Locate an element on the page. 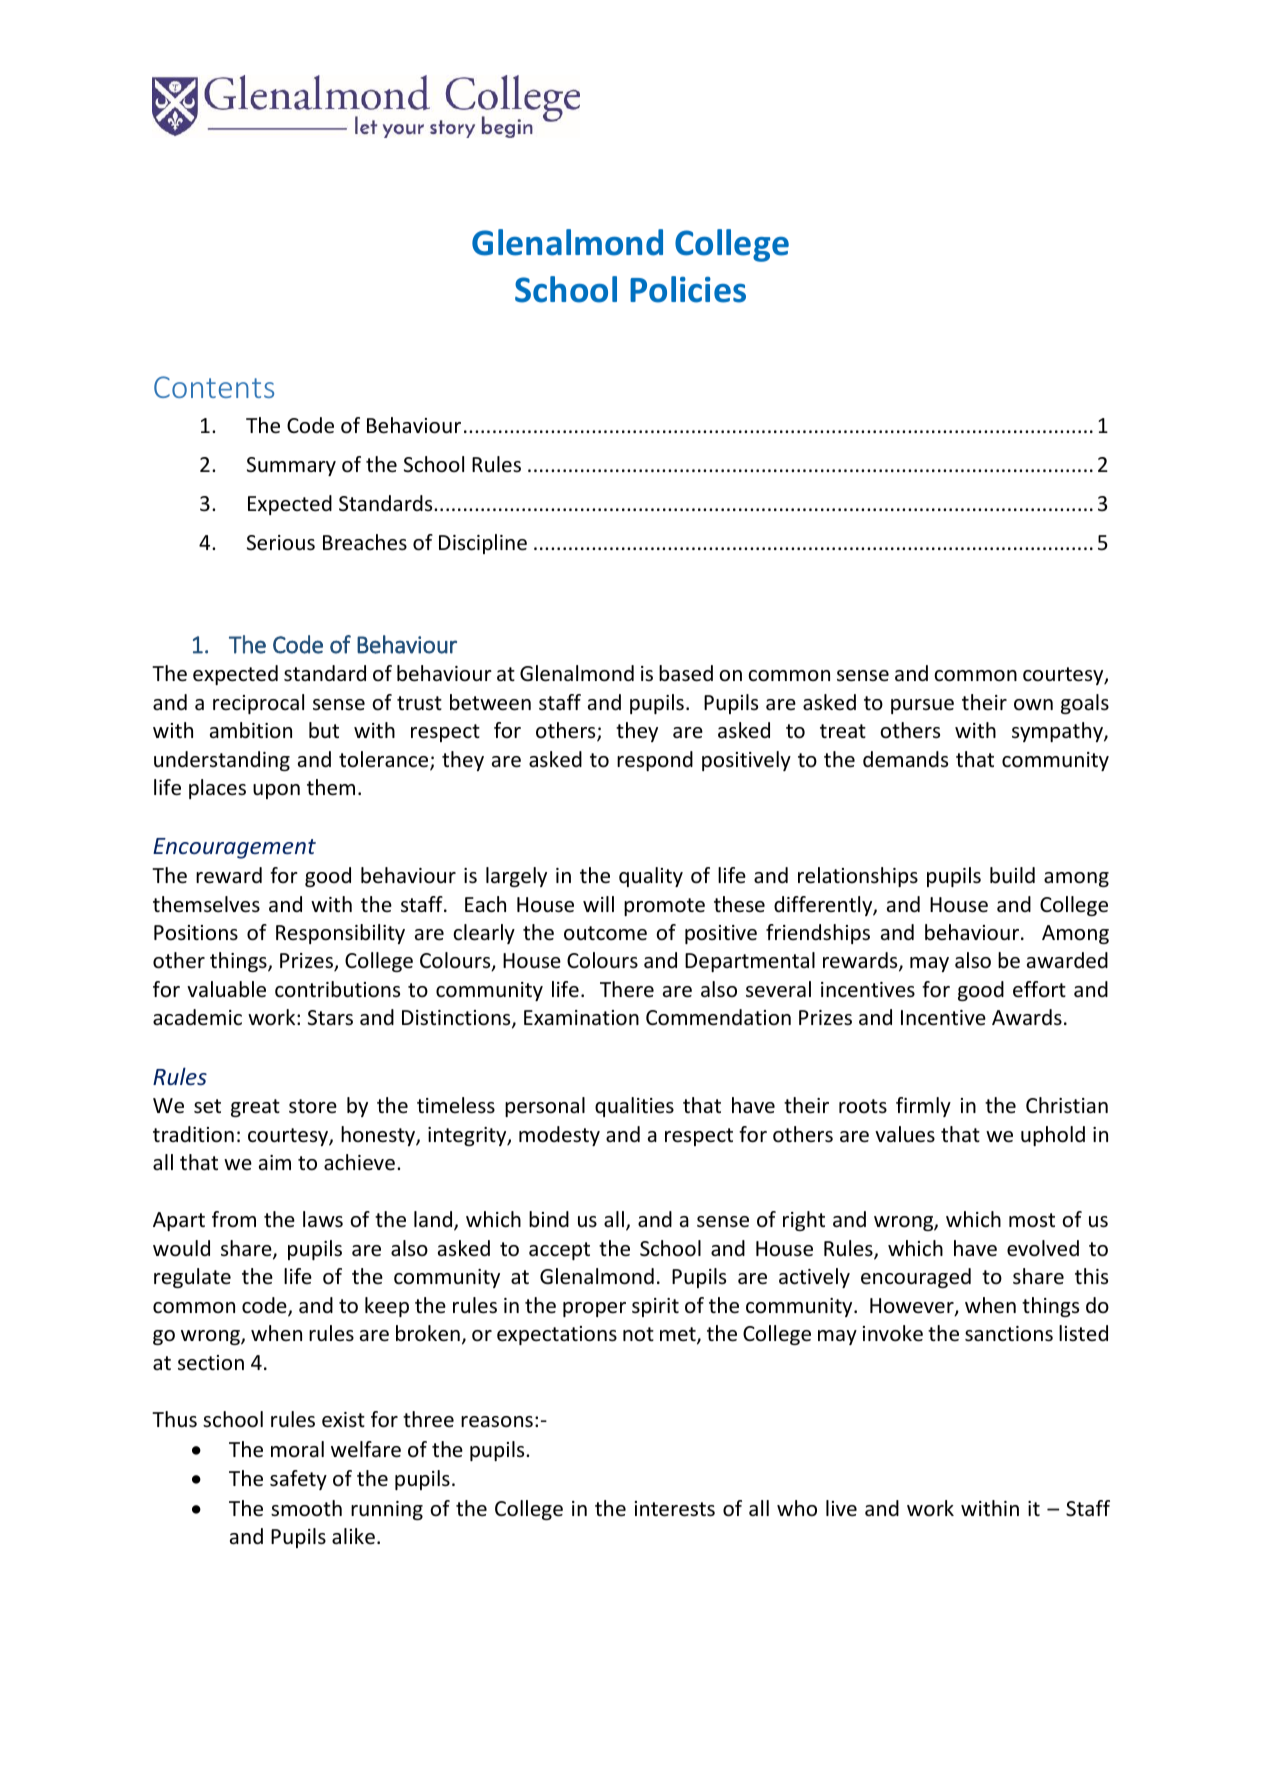 The width and height of the page is (1262, 1785). Policies is located at coordinates (688, 289).
